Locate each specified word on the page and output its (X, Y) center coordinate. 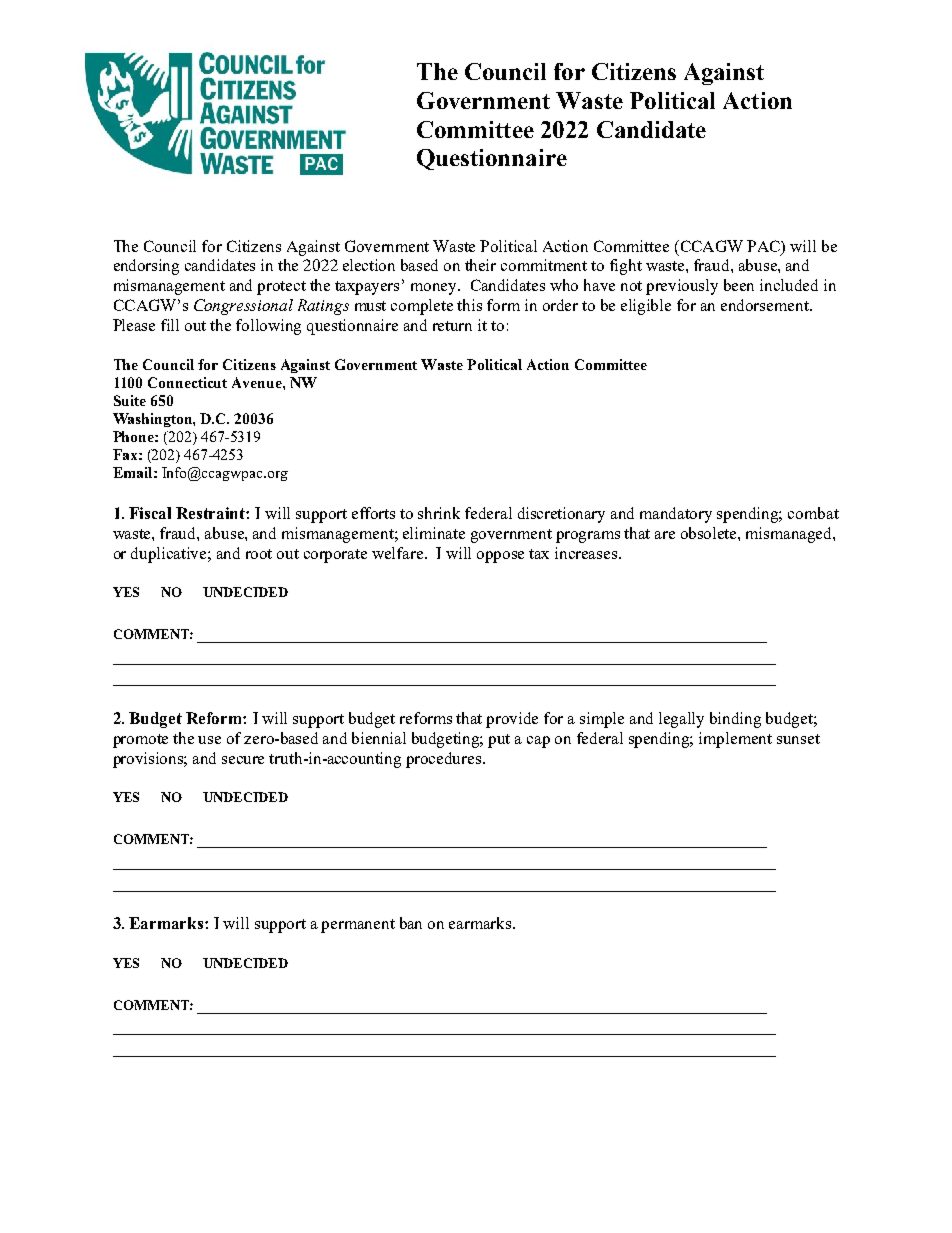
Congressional (243, 307)
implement (735, 740)
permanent (358, 926)
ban (411, 923)
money (435, 289)
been (739, 285)
